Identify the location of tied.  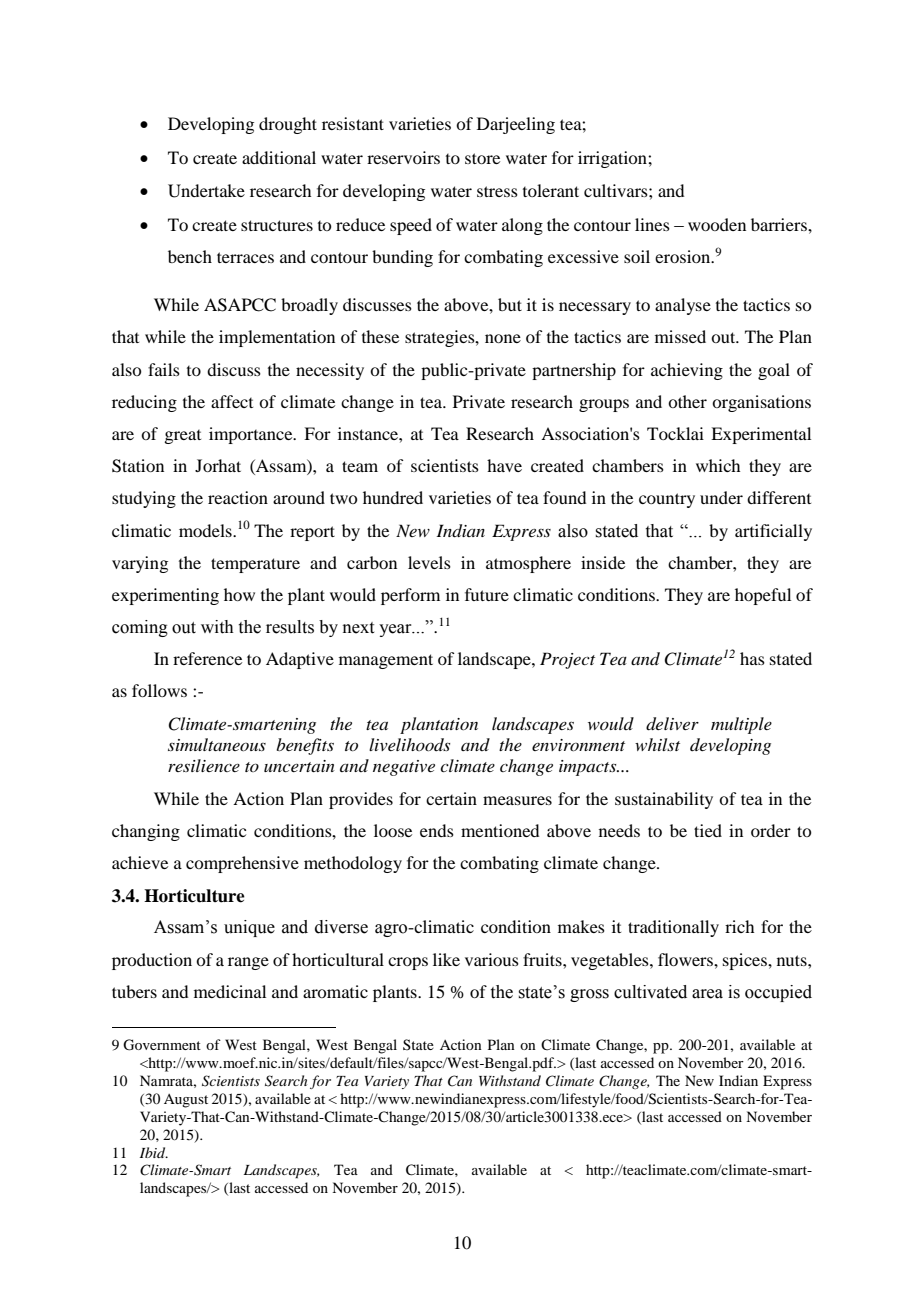
(708, 830).
